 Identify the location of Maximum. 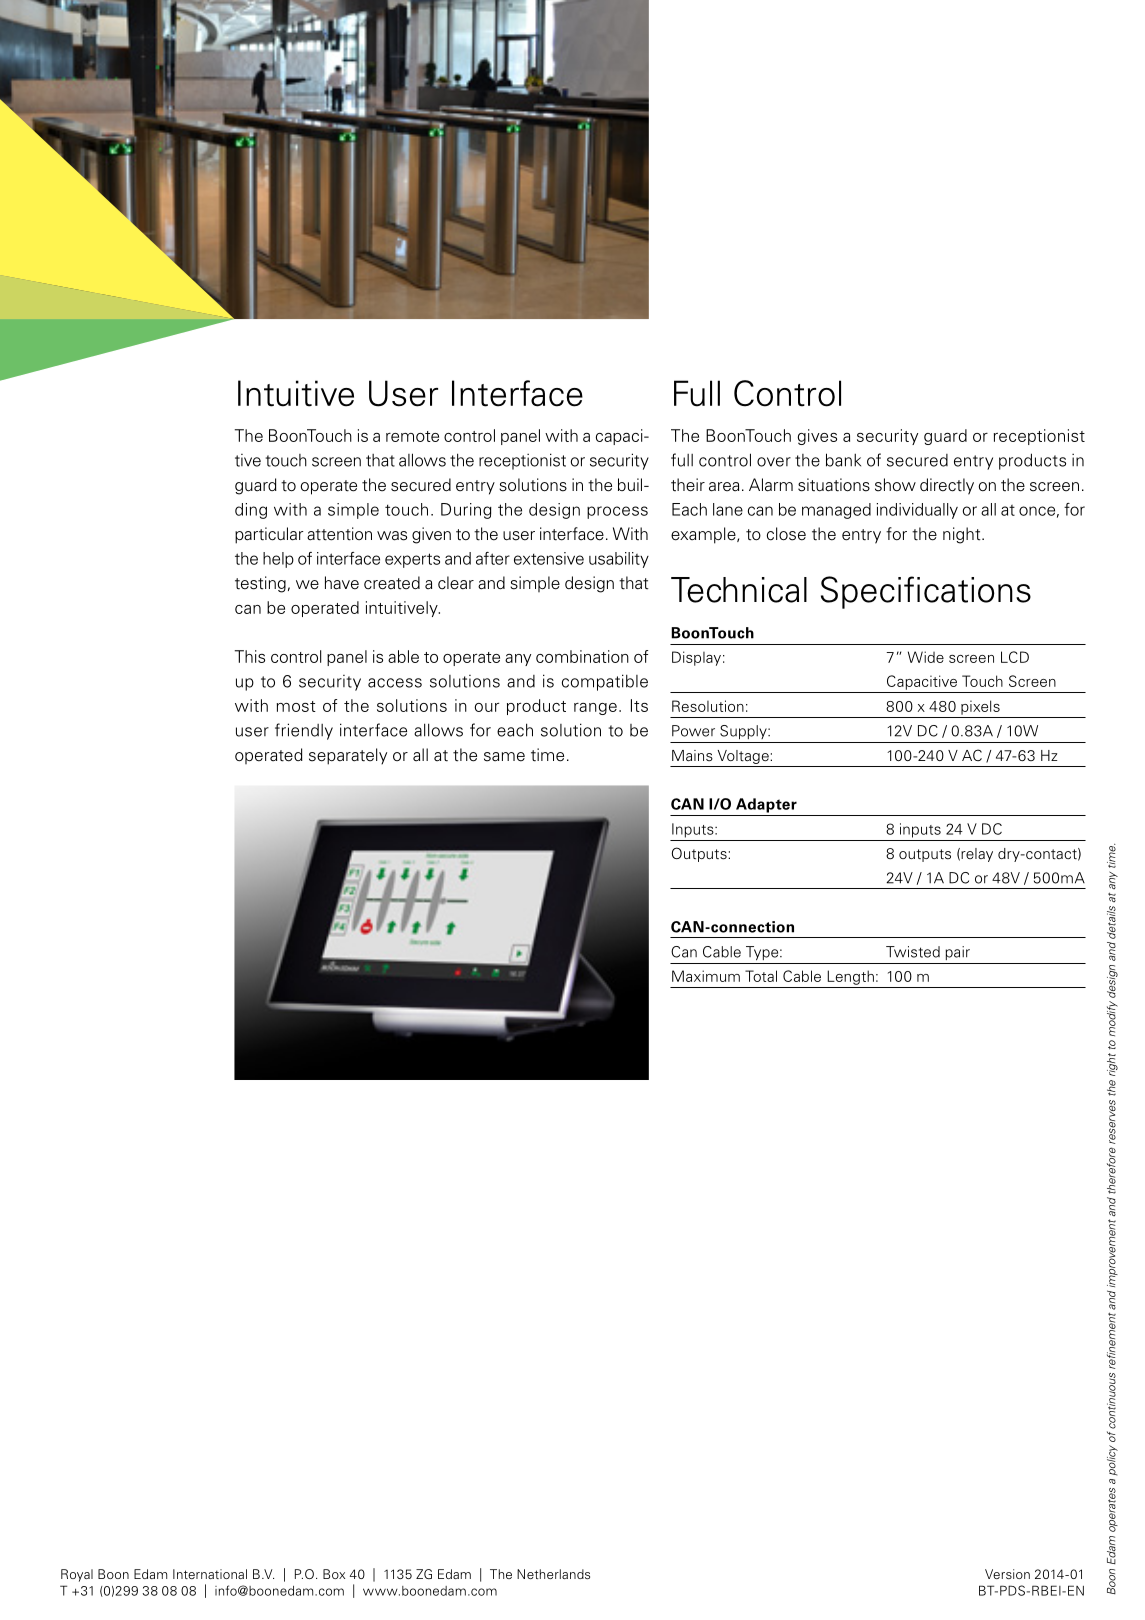
(706, 976).
